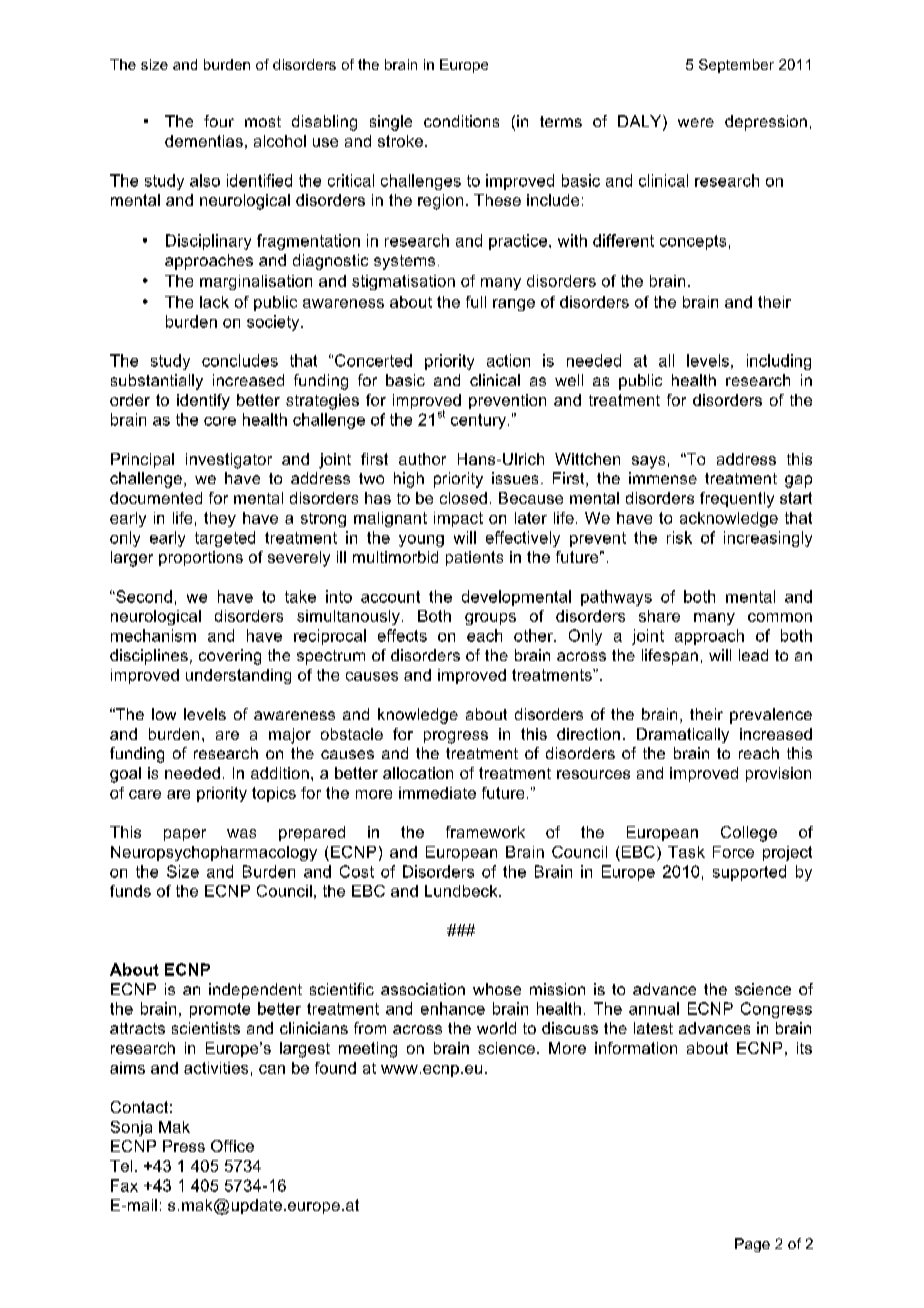 The height and width of the document is (1308, 924). What do you see at coordinates (476, 302) in the document?
I see `full` at bounding box center [476, 302].
